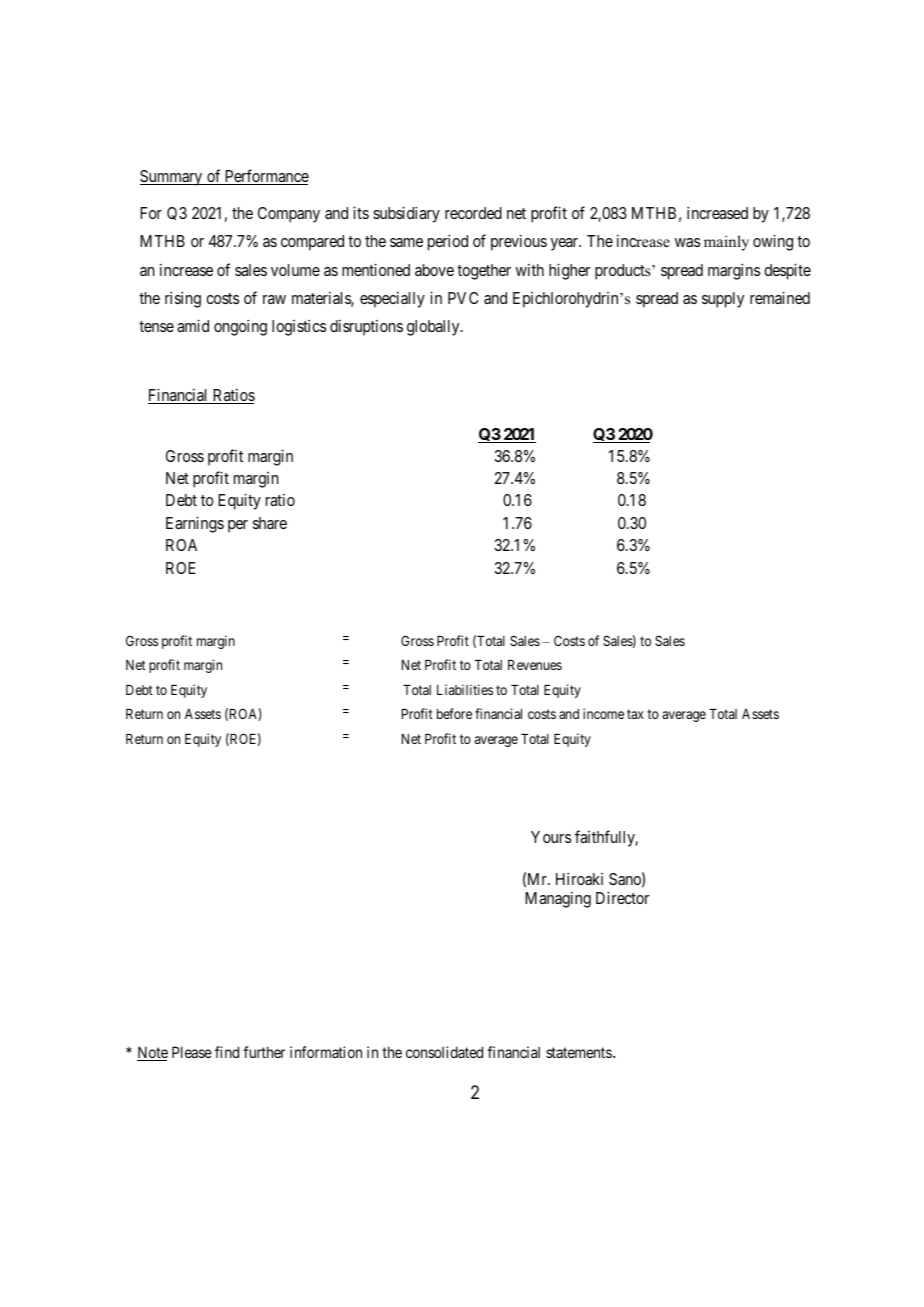  I want to click on mainly, so click(726, 243).
